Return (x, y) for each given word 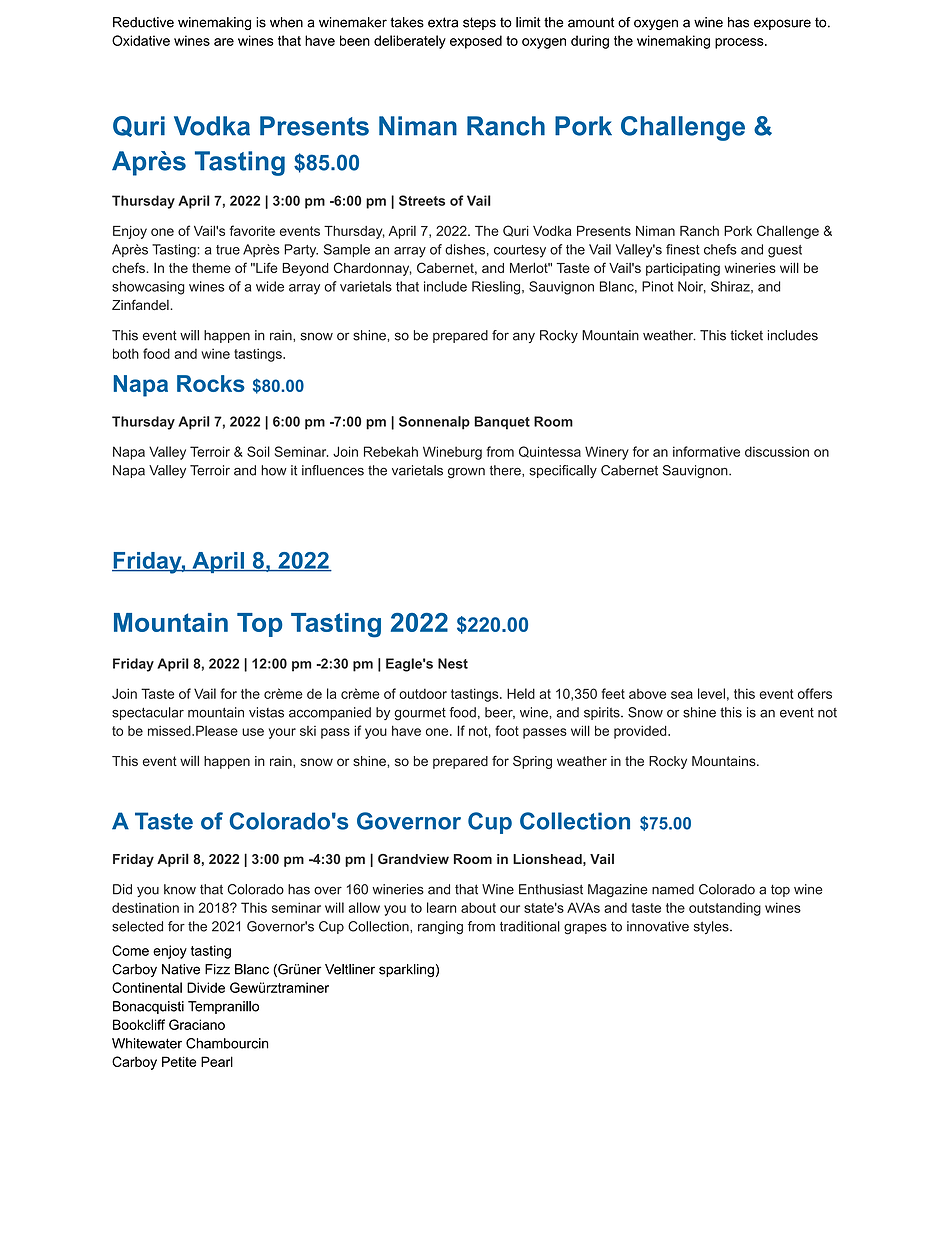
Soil (258, 451)
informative (706, 451)
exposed (476, 42)
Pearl (217, 1061)
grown (466, 472)
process (740, 43)
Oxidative (141, 40)
